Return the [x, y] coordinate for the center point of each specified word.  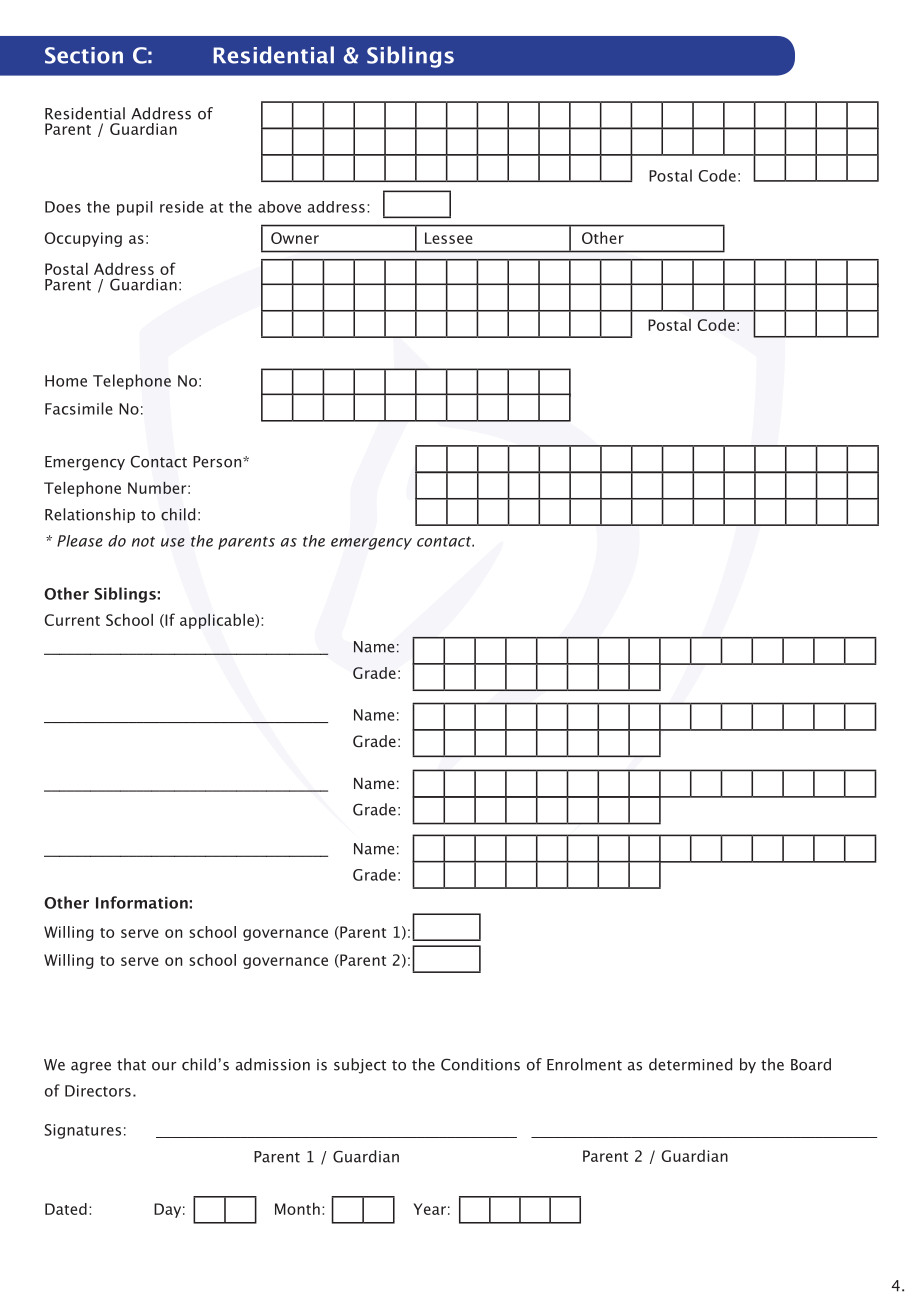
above [279, 207]
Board [811, 1064]
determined [690, 1064]
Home [66, 381]
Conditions [480, 1064]
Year [429, 1209]
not [143, 541]
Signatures [82, 1131]
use [173, 542]
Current [72, 620]
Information [142, 902]
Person [217, 462]
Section [84, 55]
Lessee [449, 238]
